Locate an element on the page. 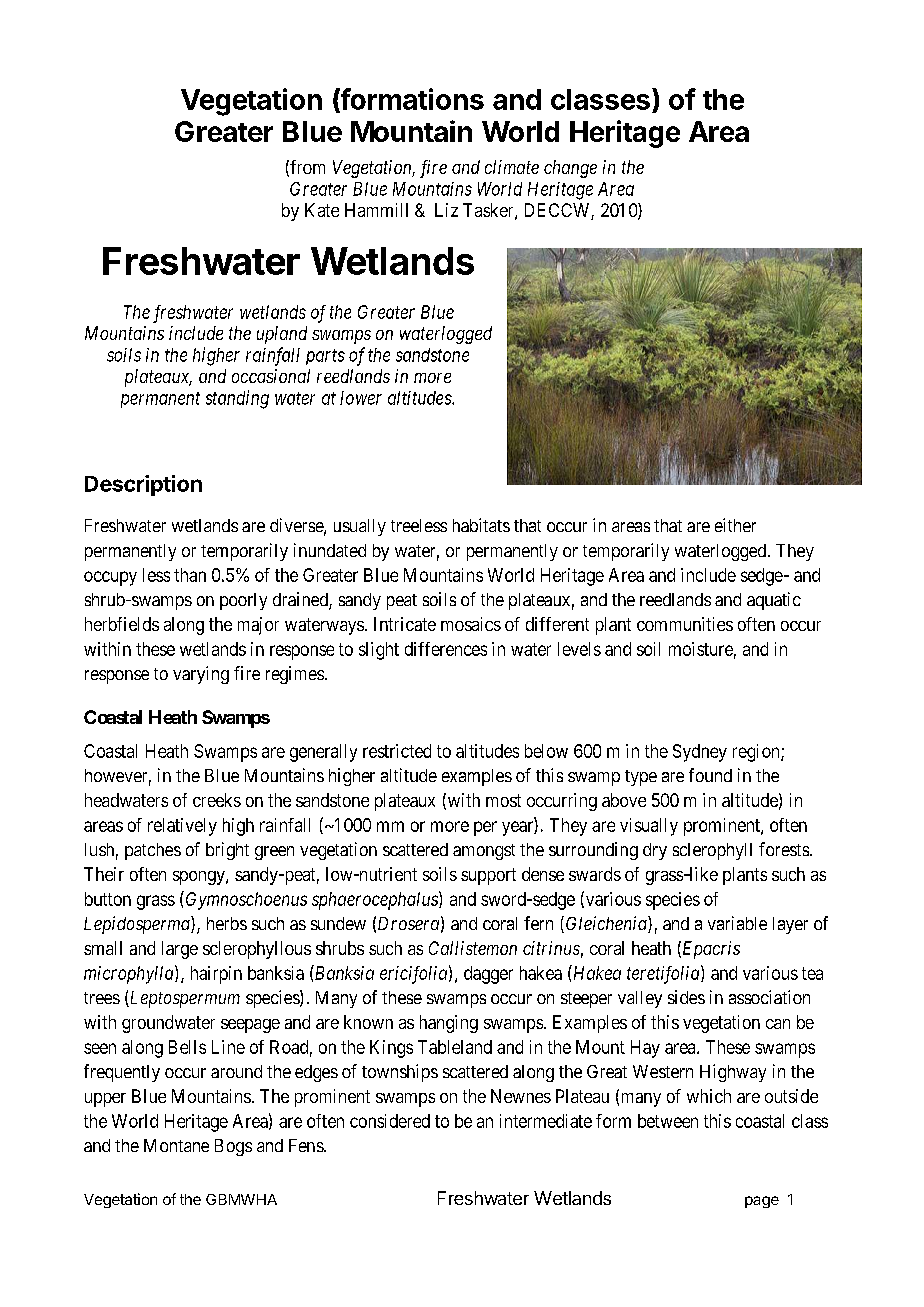 Image resolution: width=924 pixels, height=1307 pixels. Liz is located at coordinates (446, 210).
